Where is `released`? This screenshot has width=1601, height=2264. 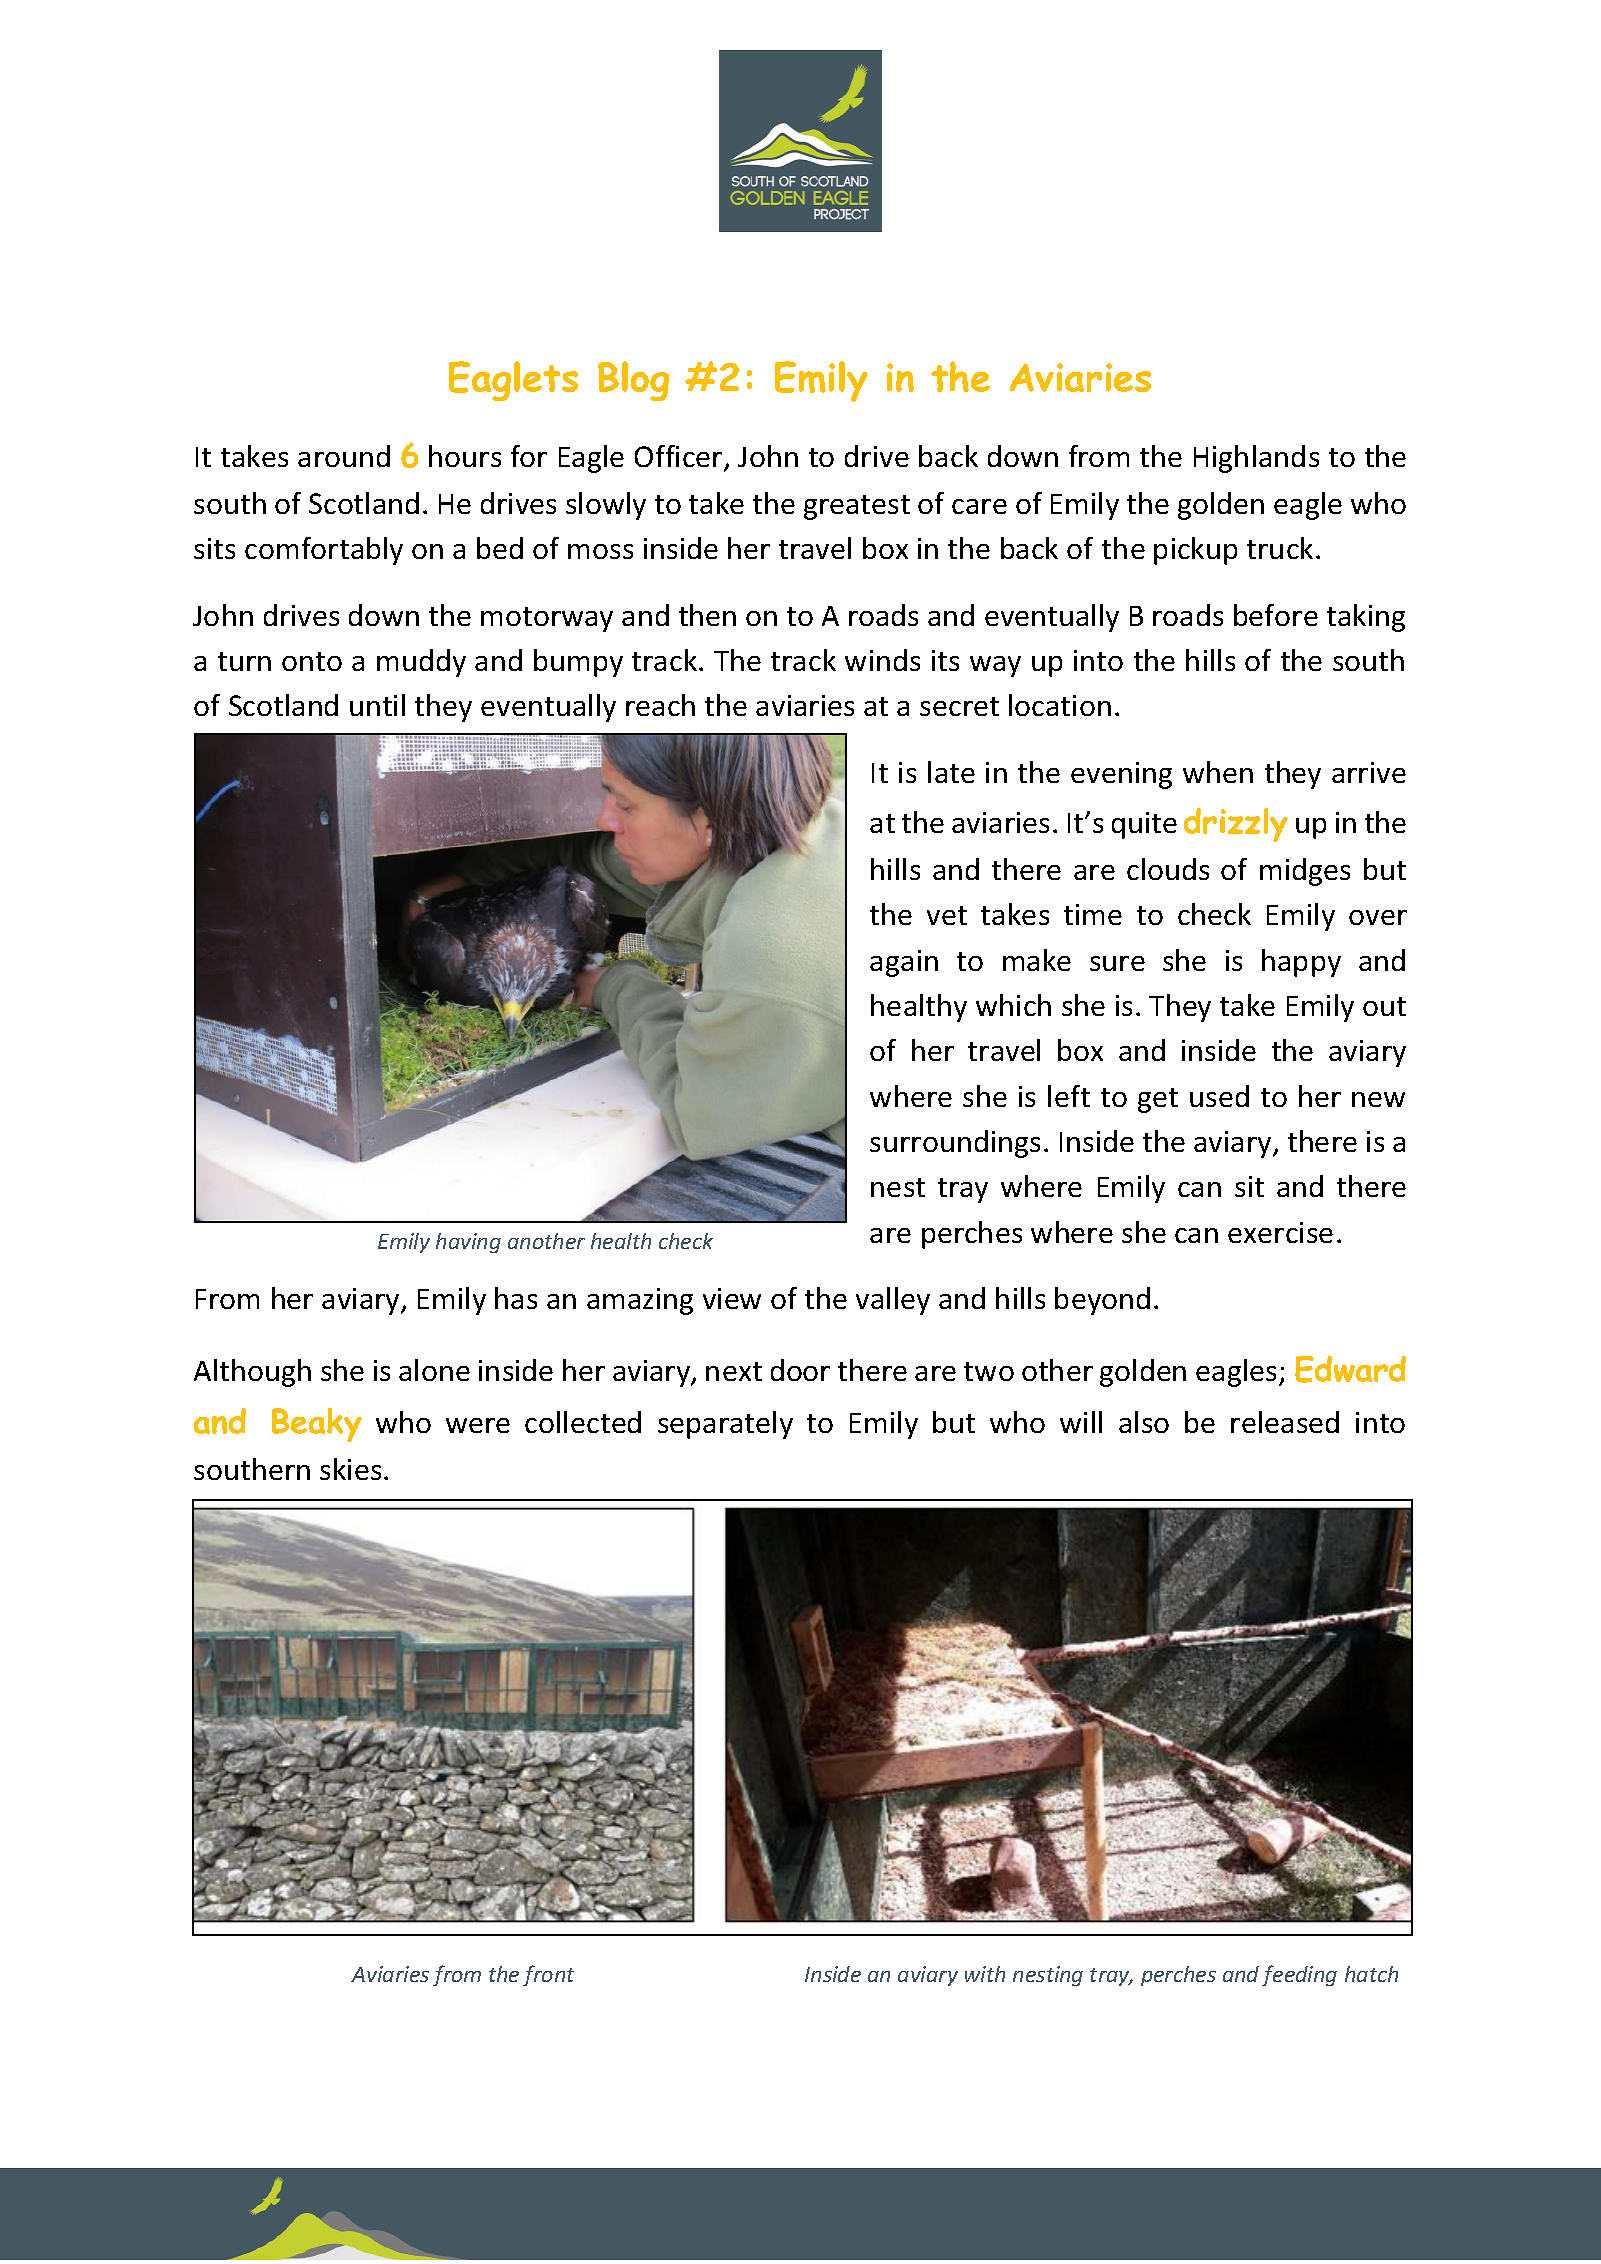
released is located at coordinates (1285, 1422).
